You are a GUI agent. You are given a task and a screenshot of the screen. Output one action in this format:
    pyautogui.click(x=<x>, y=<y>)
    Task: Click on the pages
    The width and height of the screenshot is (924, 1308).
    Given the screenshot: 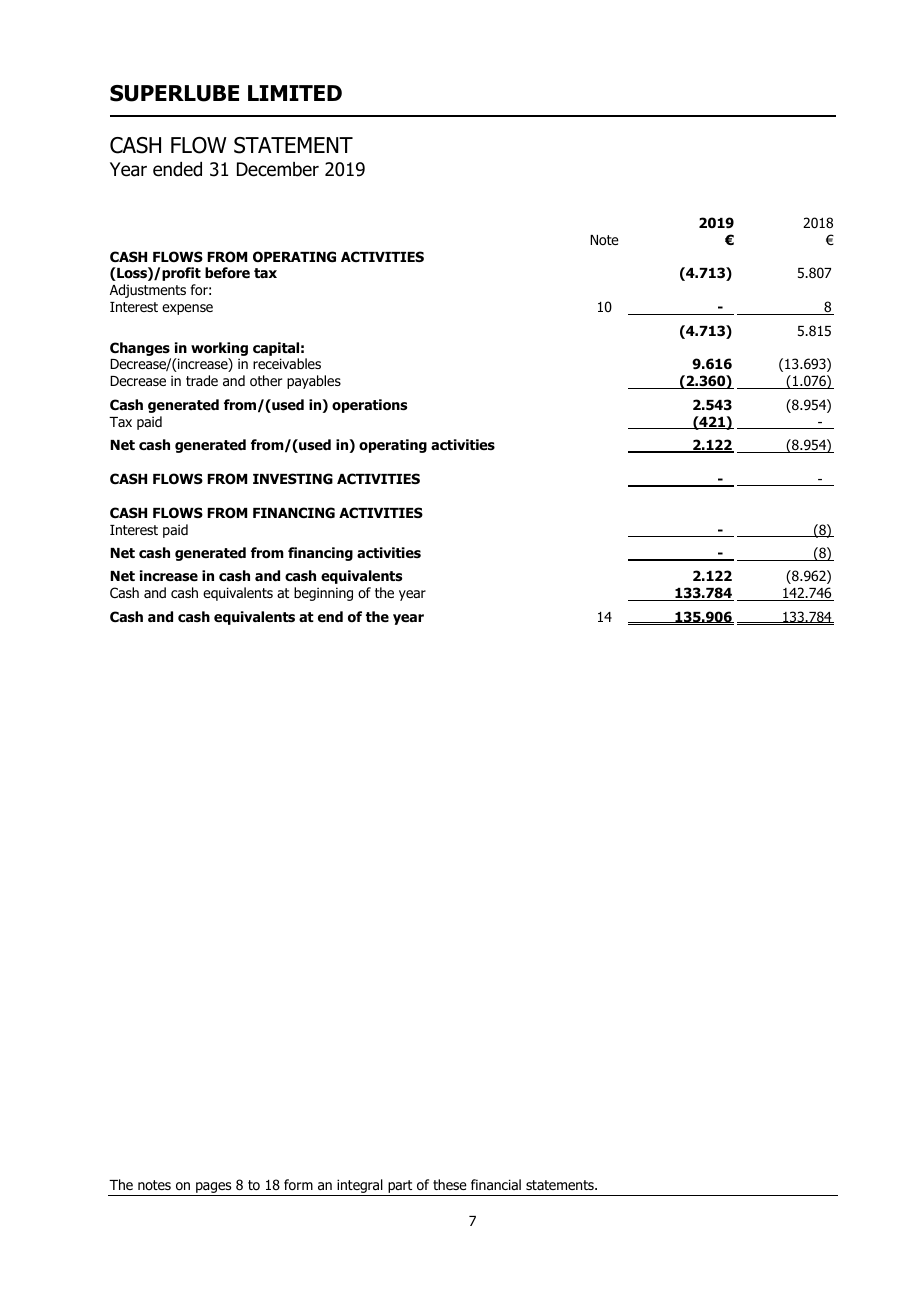 What is the action you would take?
    pyautogui.click(x=214, y=1189)
